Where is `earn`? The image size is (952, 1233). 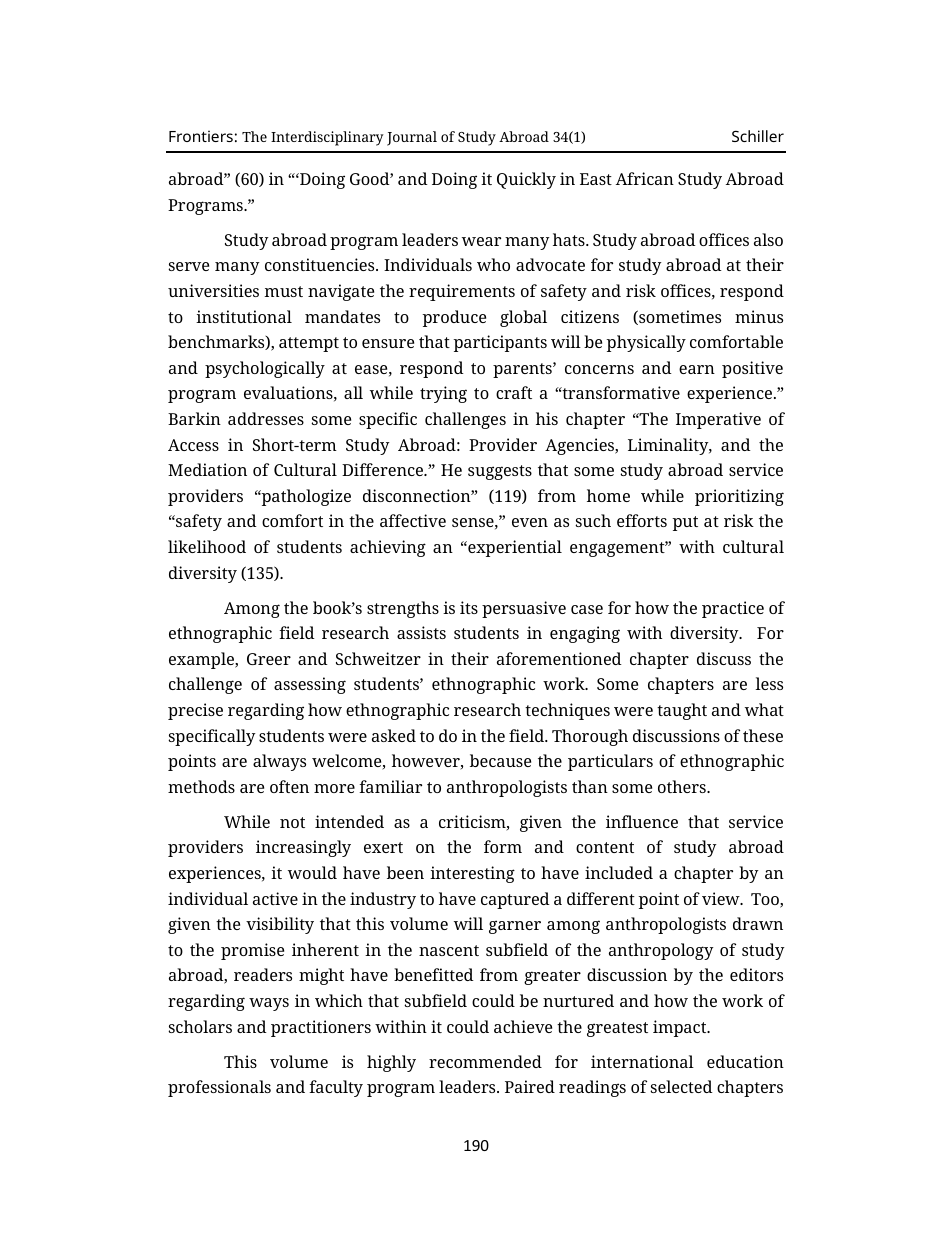
earn is located at coordinates (697, 369).
